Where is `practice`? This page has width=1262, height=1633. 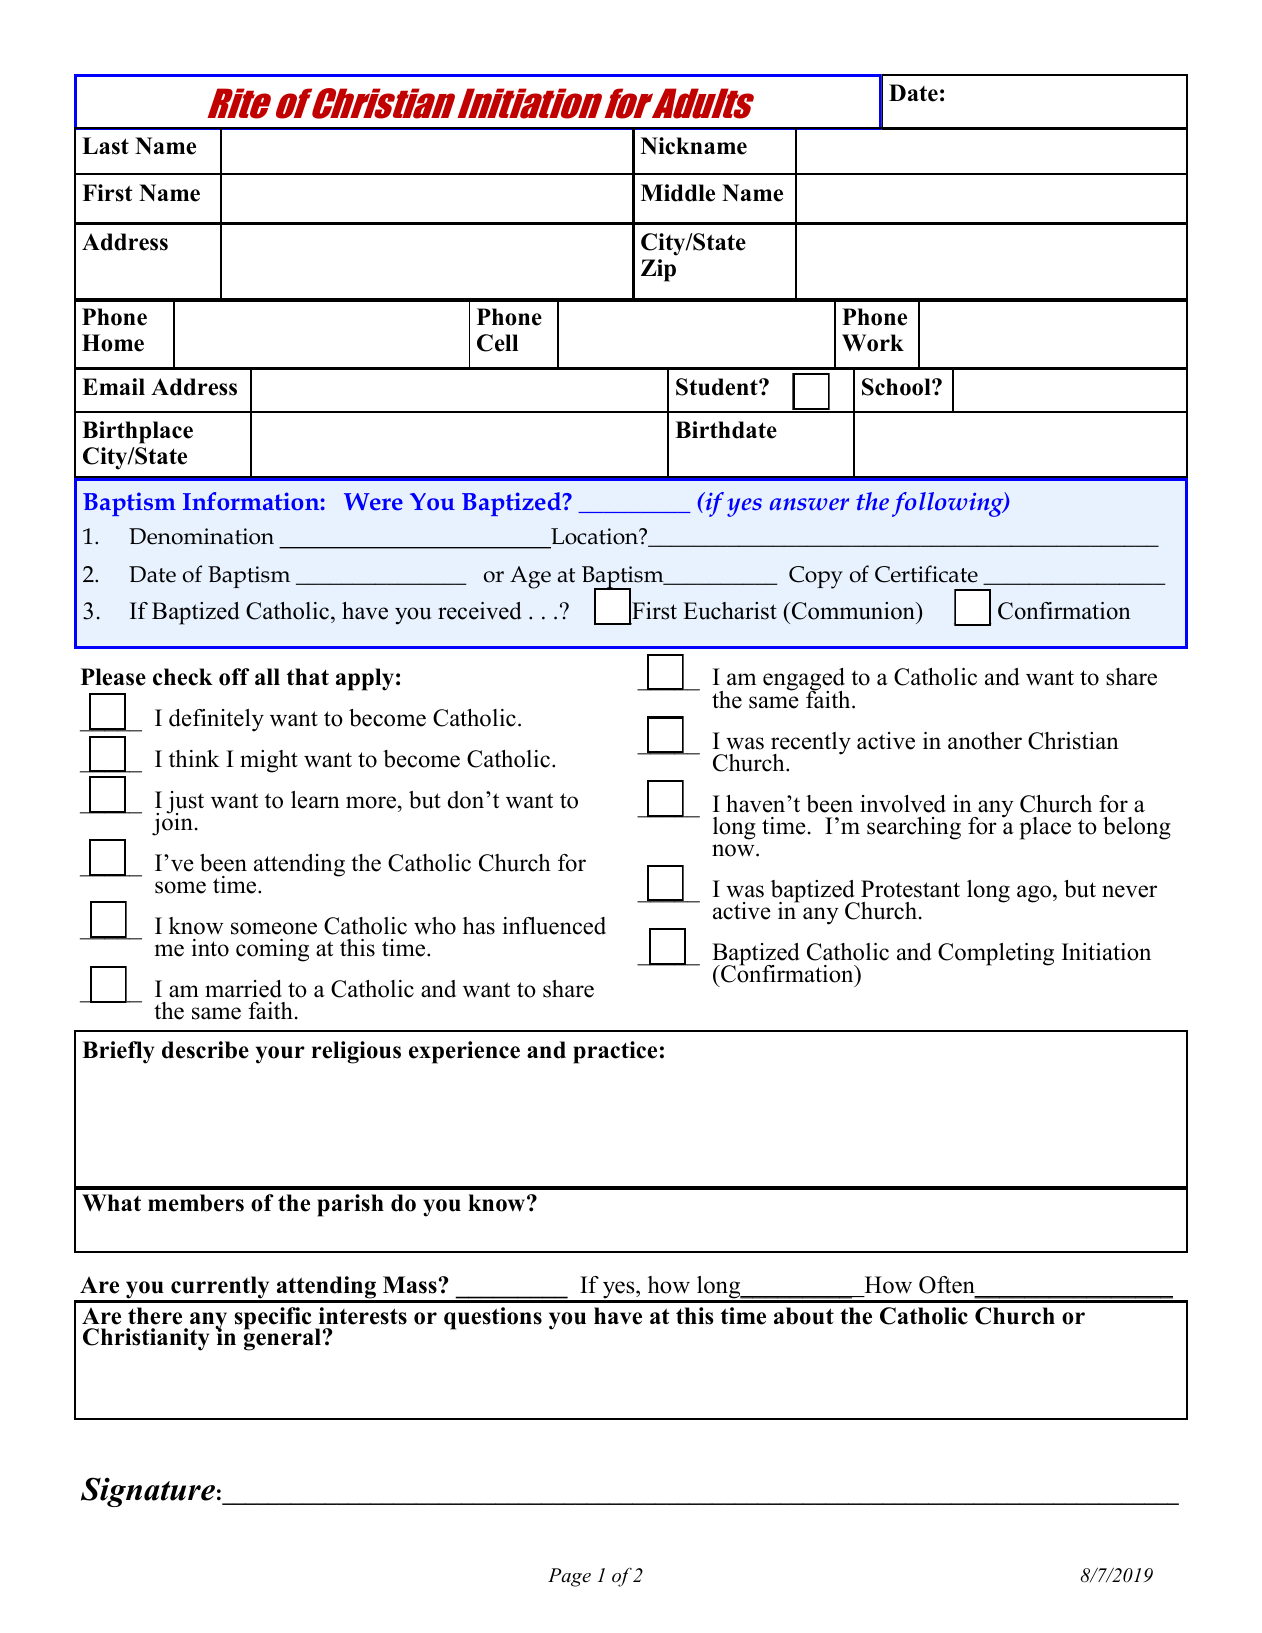 practice is located at coordinates (615, 1052).
